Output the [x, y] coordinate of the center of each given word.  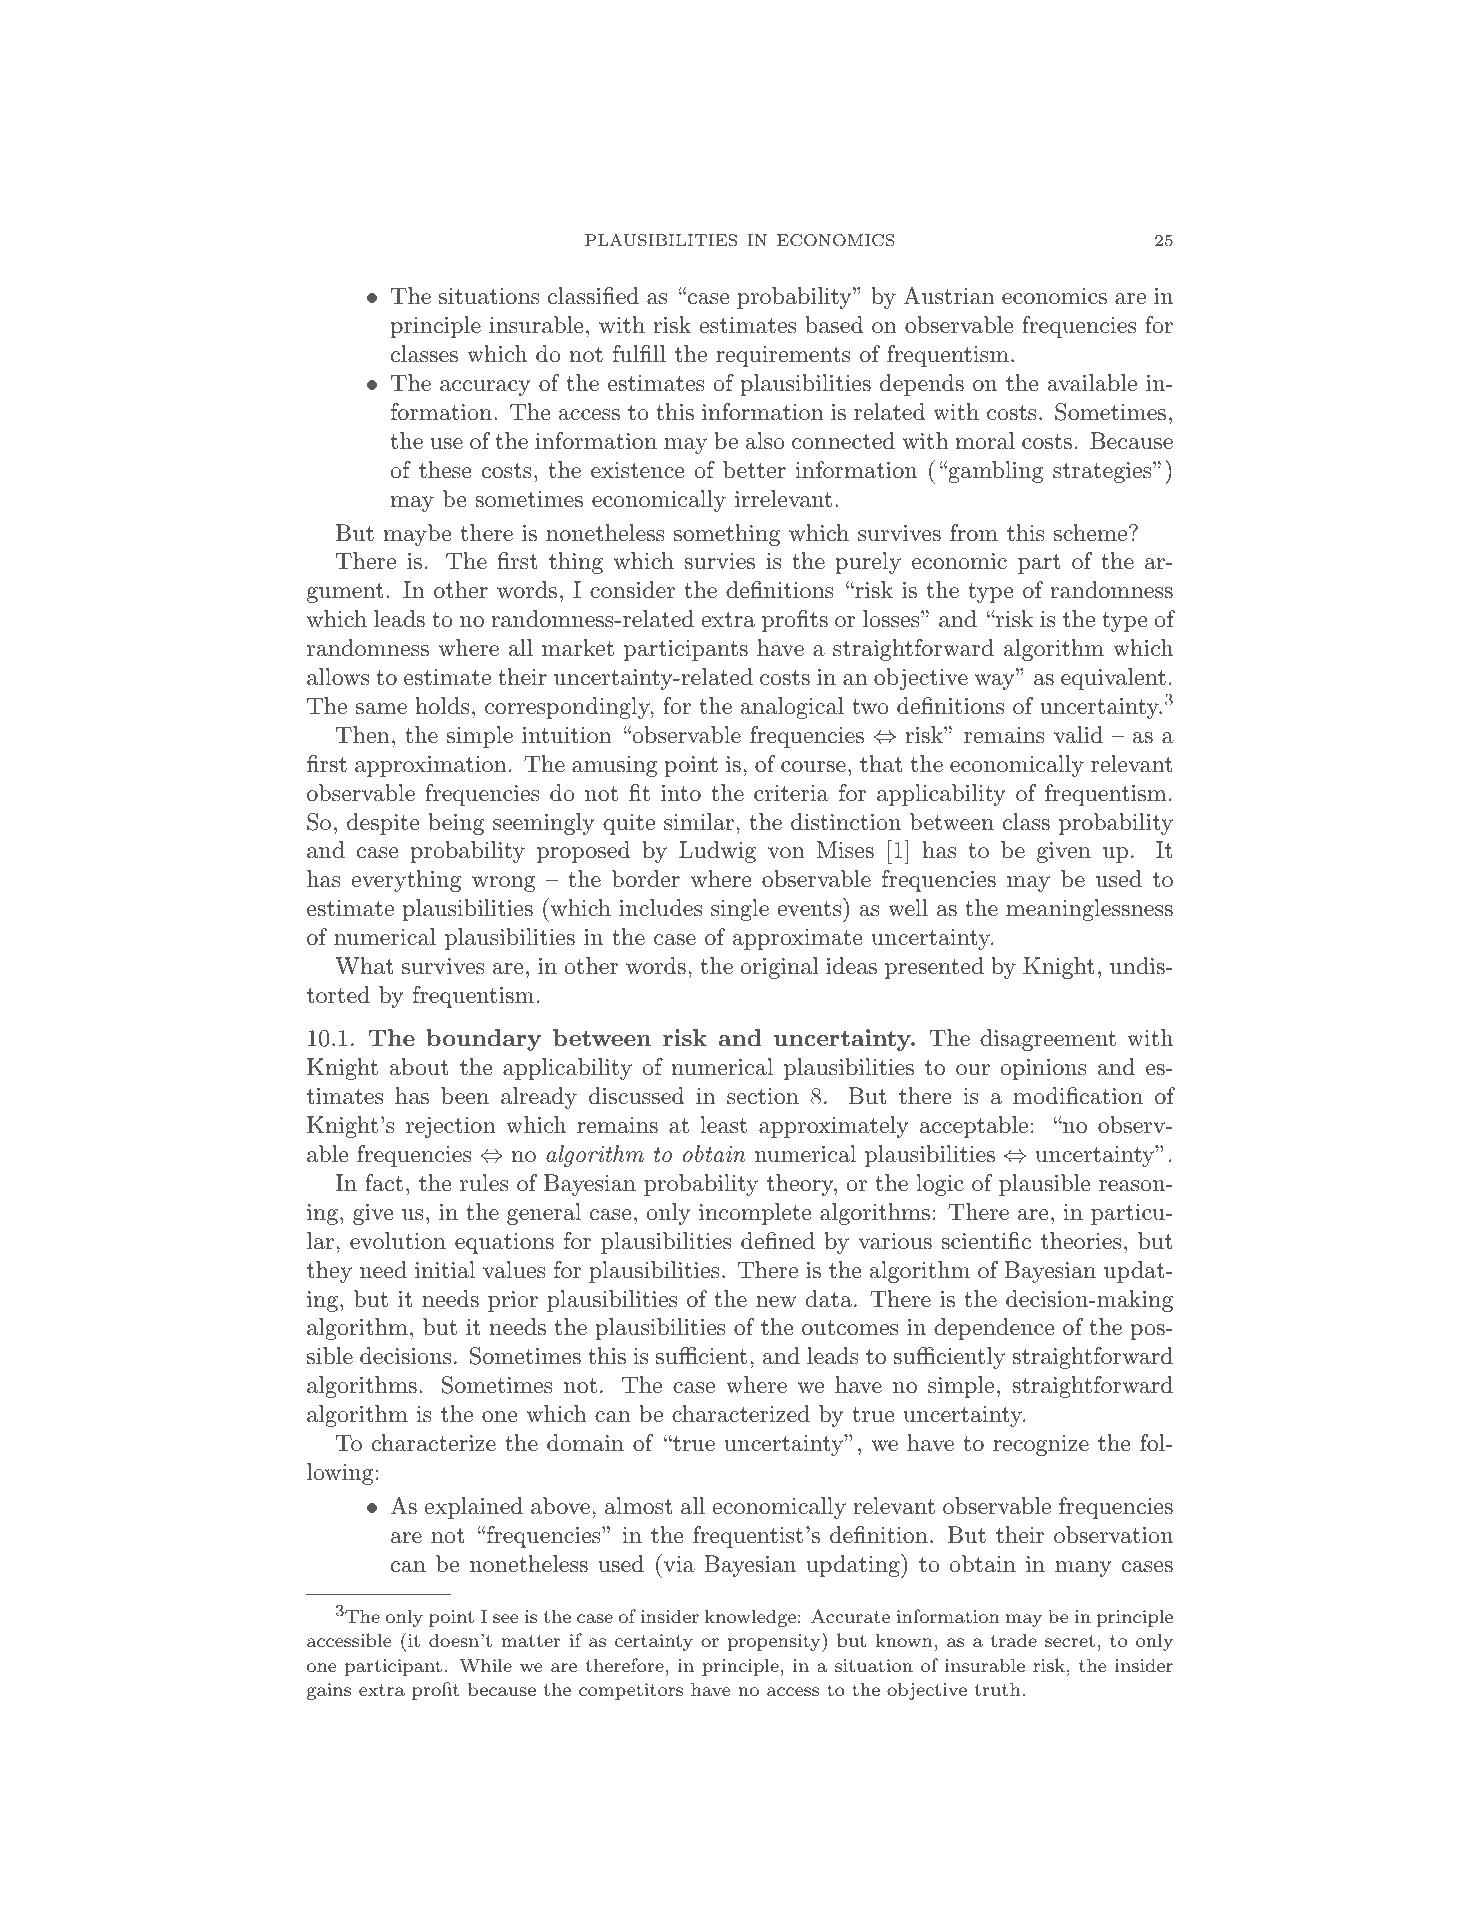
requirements [783, 356]
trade [1014, 1640]
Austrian [949, 296]
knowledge [750, 1618]
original [779, 968]
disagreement [1048, 1040]
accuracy [485, 388]
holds [442, 706]
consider [632, 590]
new [776, 1302]
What [364, 966]
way [995, 682]
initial [445, 1270]
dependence [994, 1329]
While [486, 1665]
